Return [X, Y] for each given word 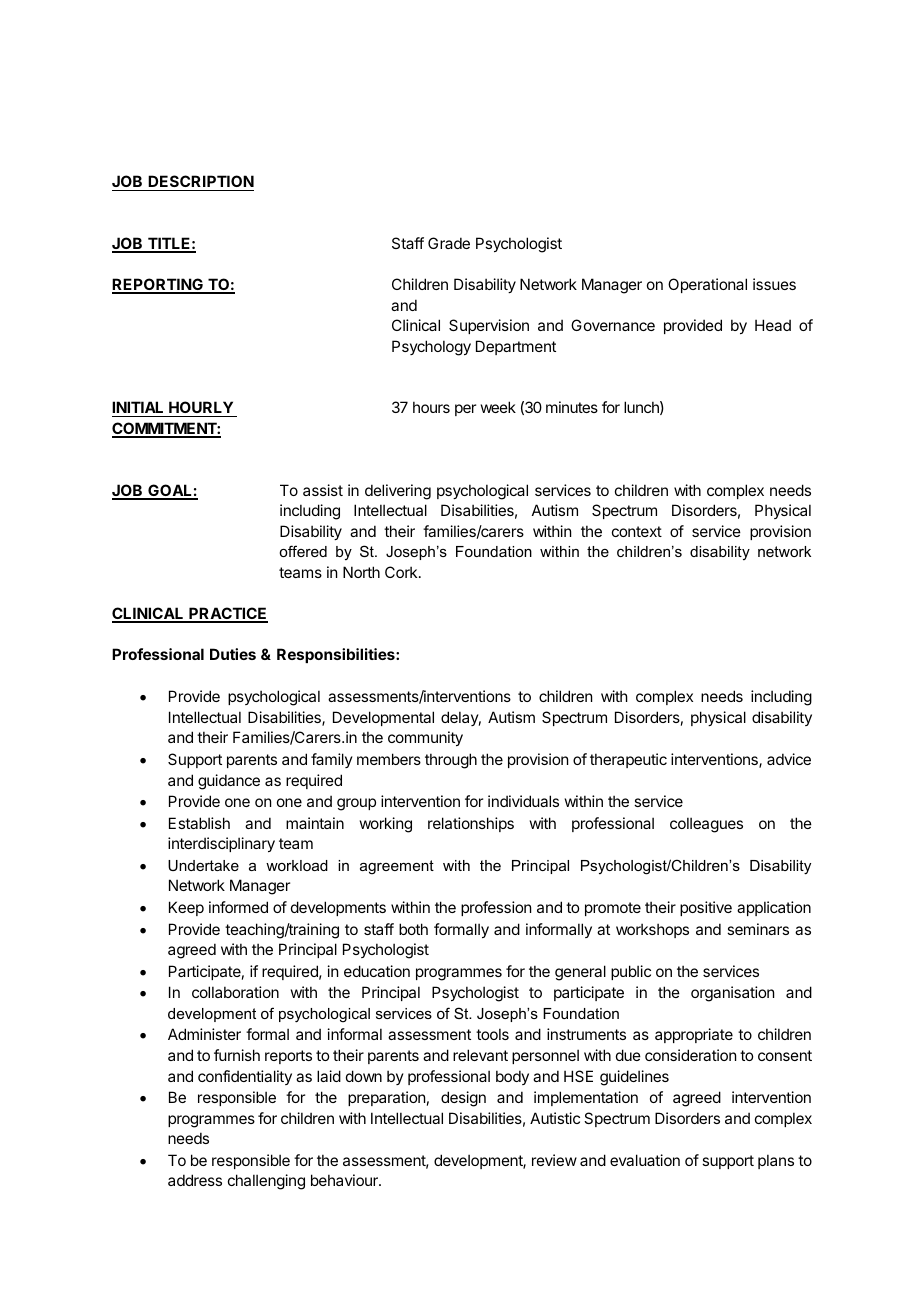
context [637, 531]
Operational [707, 285]
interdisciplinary [221, 844]
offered [303, 551]
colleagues [706, 825]
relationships [471, 824]
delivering [398, 492]
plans [776, 1161]
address [195, 1180]
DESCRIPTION [200, 183]
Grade [449, 243]
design [463, 1099]
